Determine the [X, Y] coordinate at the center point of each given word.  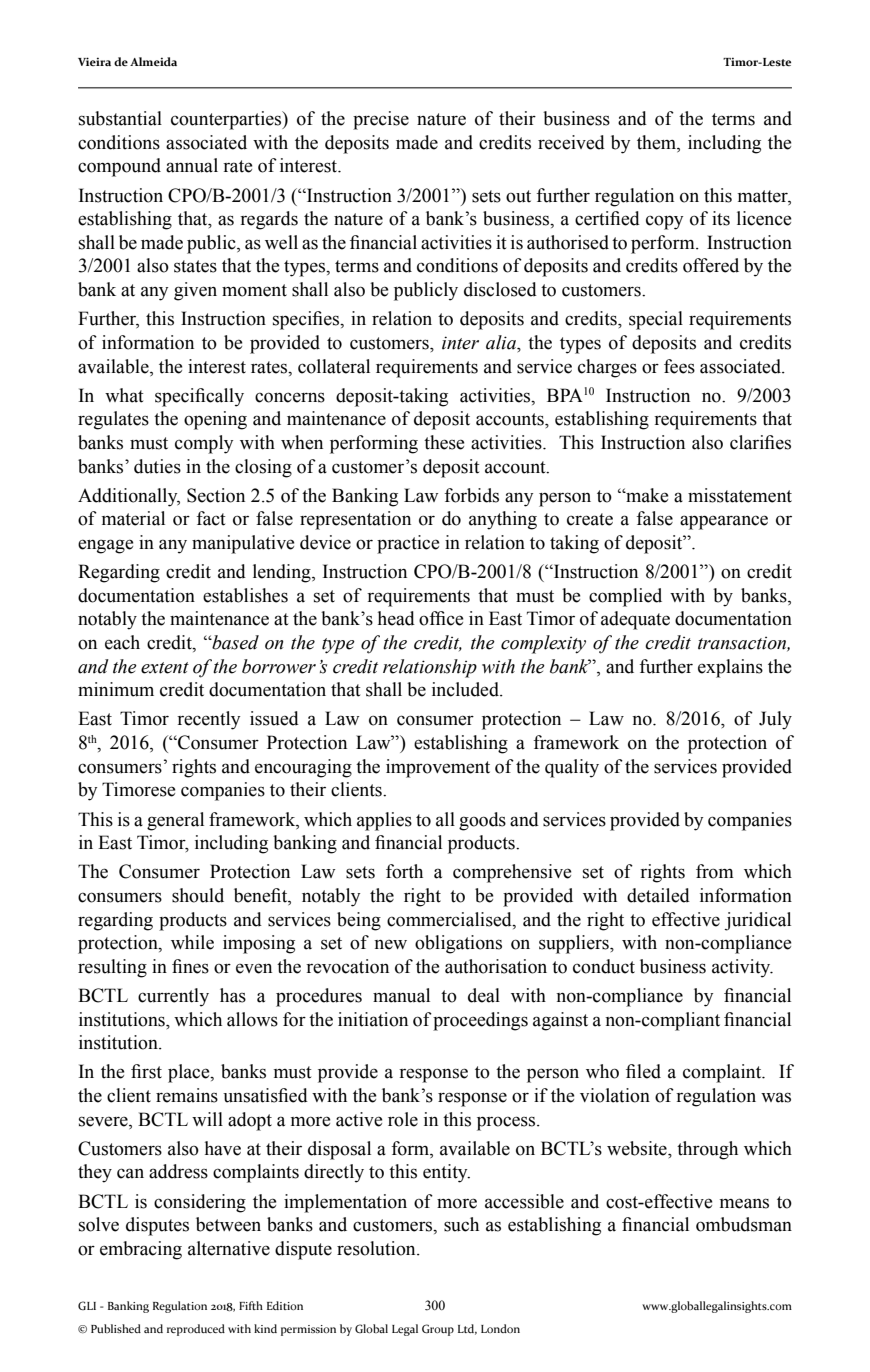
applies [384, 821]
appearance [724, 522]
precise [381, 120]
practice [408, 544]
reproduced [196, 1330]
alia [502, 342]
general [175, 821]
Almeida [153, 61]
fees [679, 366]
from [715, 871]
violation [615, 1095]
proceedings [480, 1021]
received [571, 142]
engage [105, 546]
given [195, 291]
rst [152, 1072]
